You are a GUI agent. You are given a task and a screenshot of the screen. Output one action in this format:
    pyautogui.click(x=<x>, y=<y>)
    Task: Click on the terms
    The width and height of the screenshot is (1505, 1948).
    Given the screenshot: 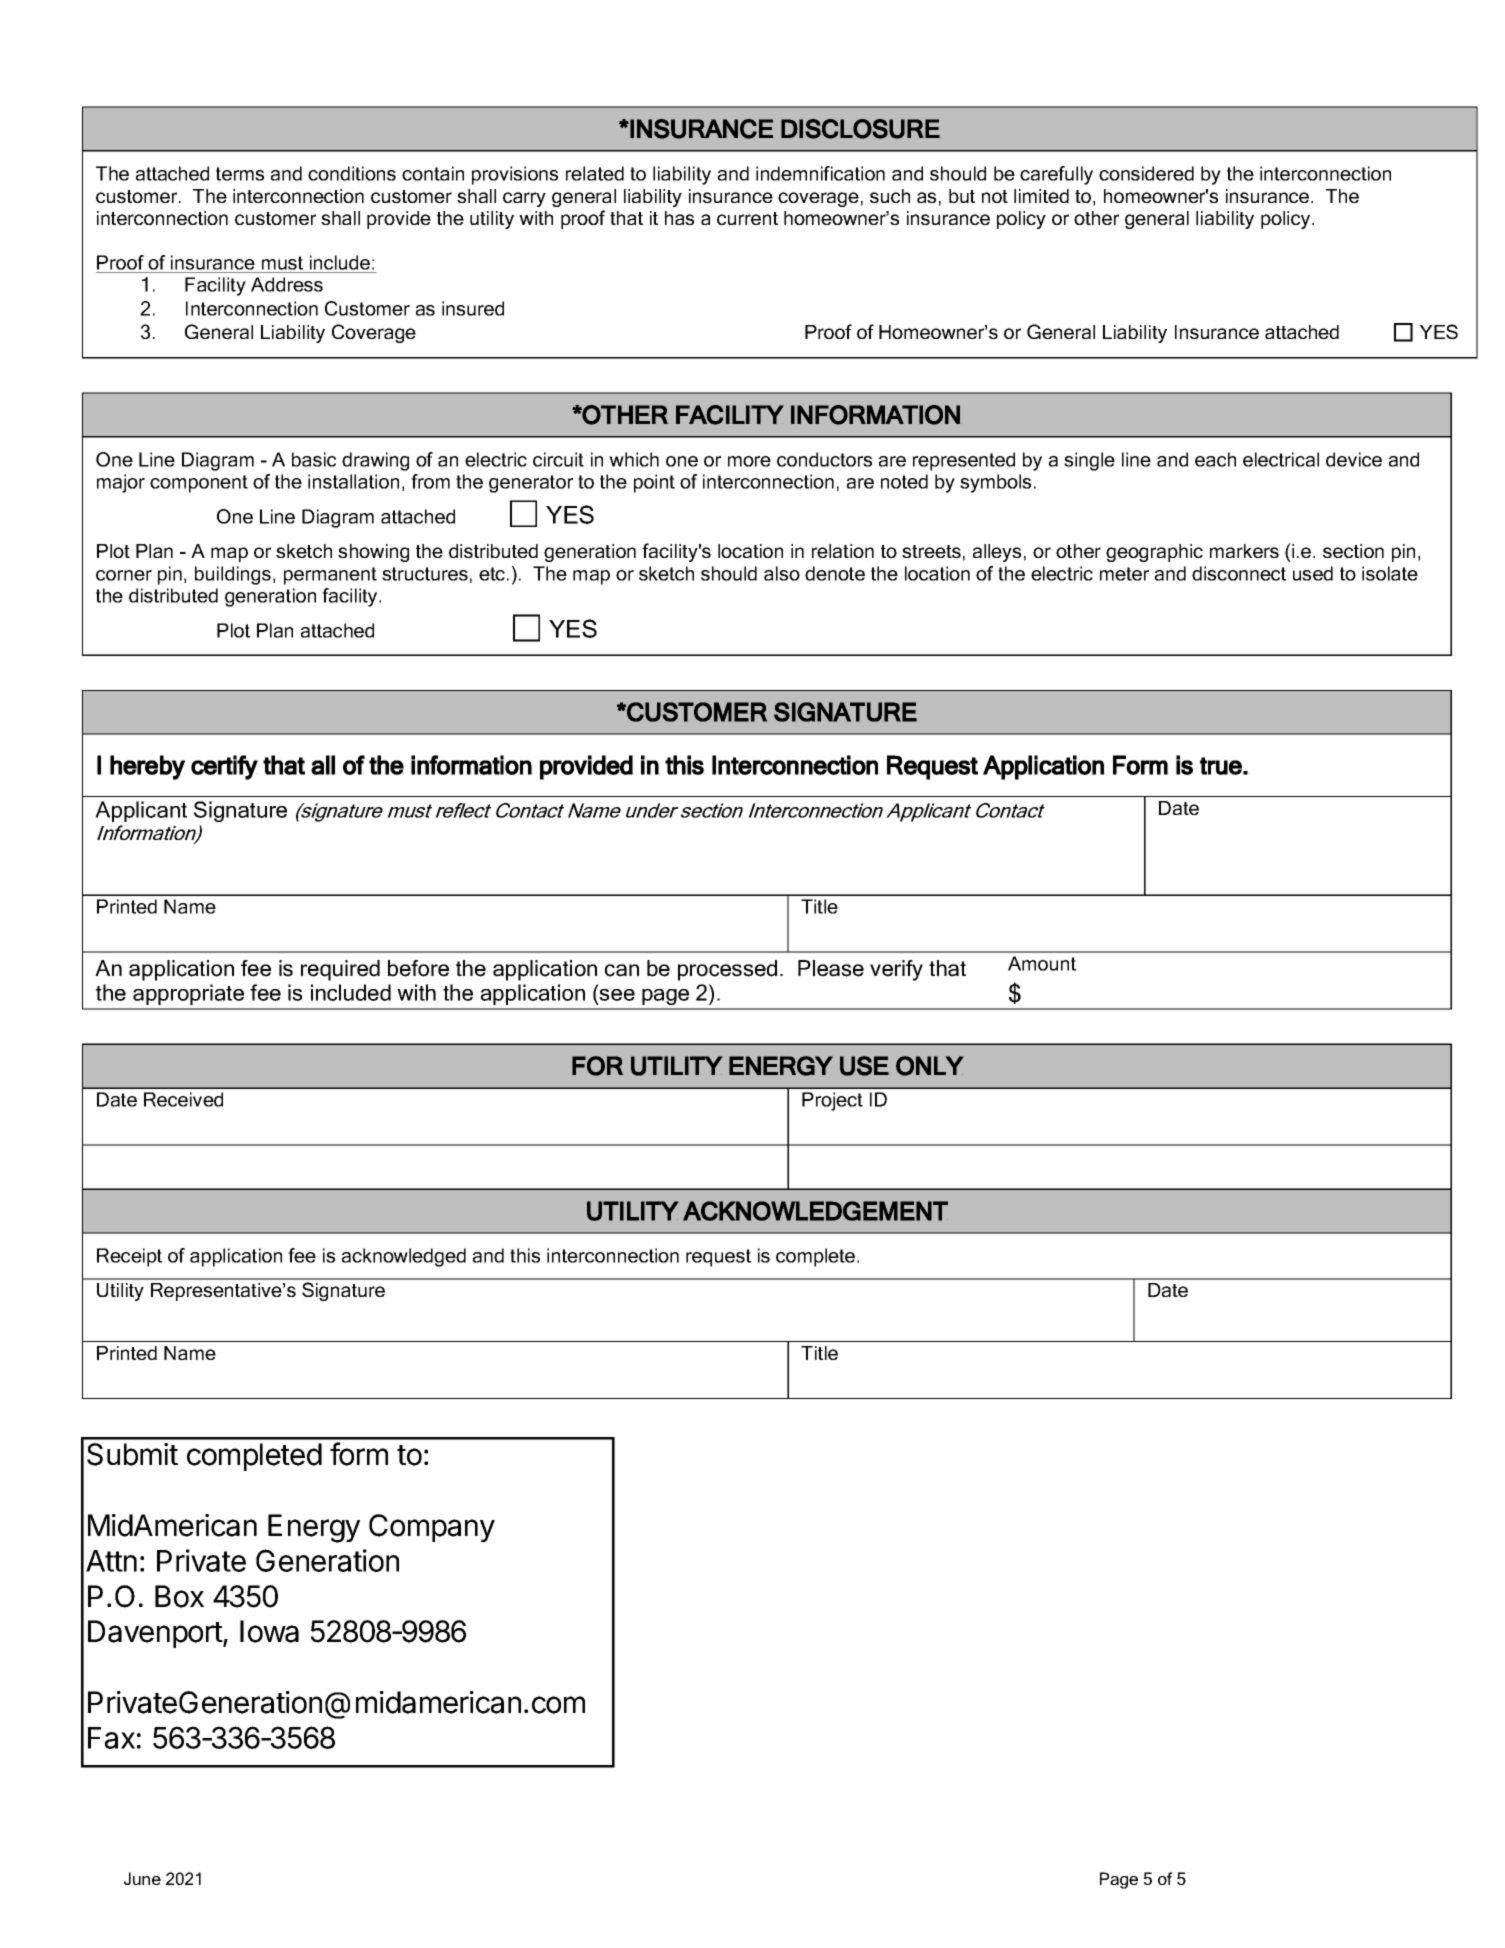 What is the action you would take?
    pyautogui.click(x=240, y=174)
